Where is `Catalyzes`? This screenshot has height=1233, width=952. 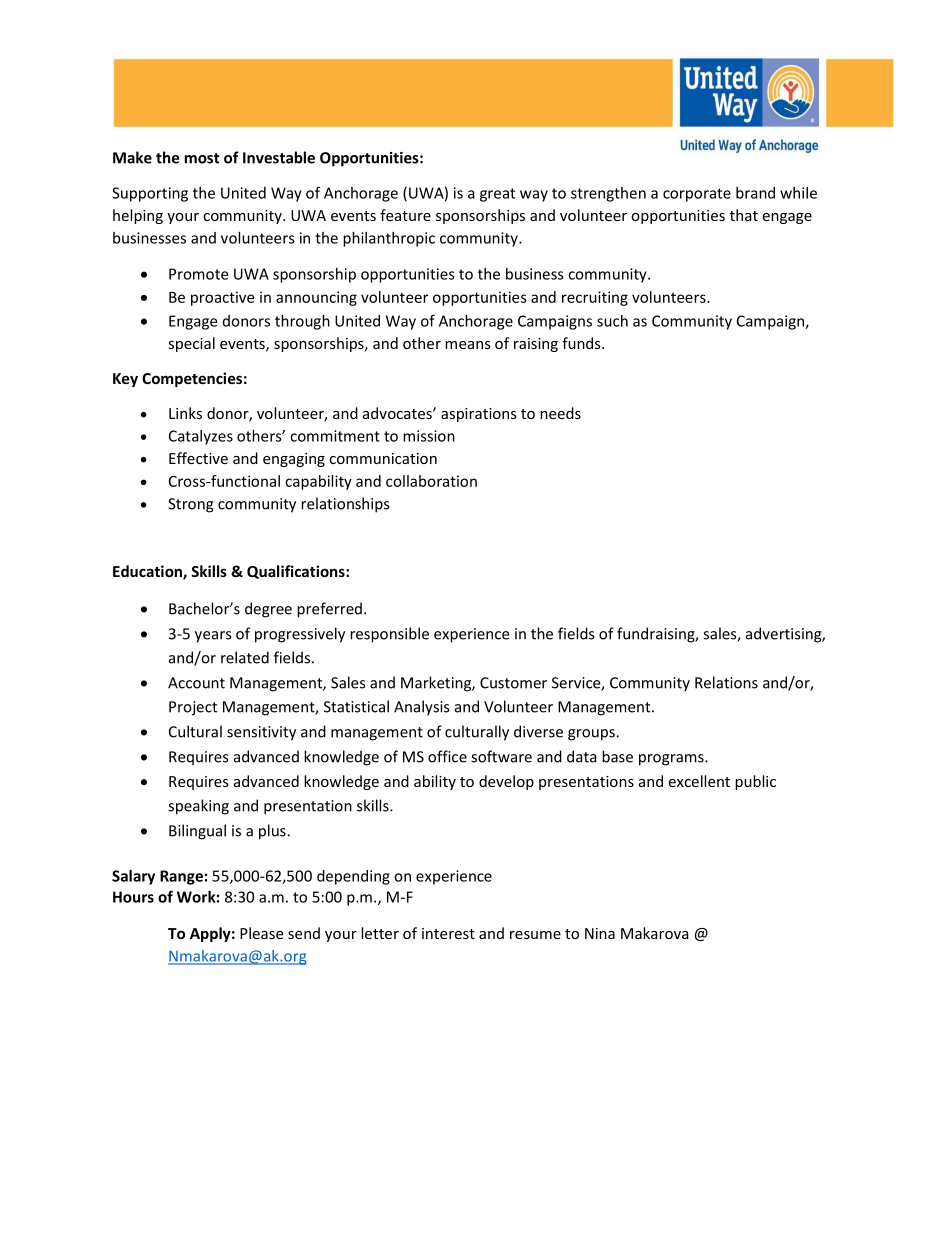 Catalyzes is located at coordinates (201, 437).
